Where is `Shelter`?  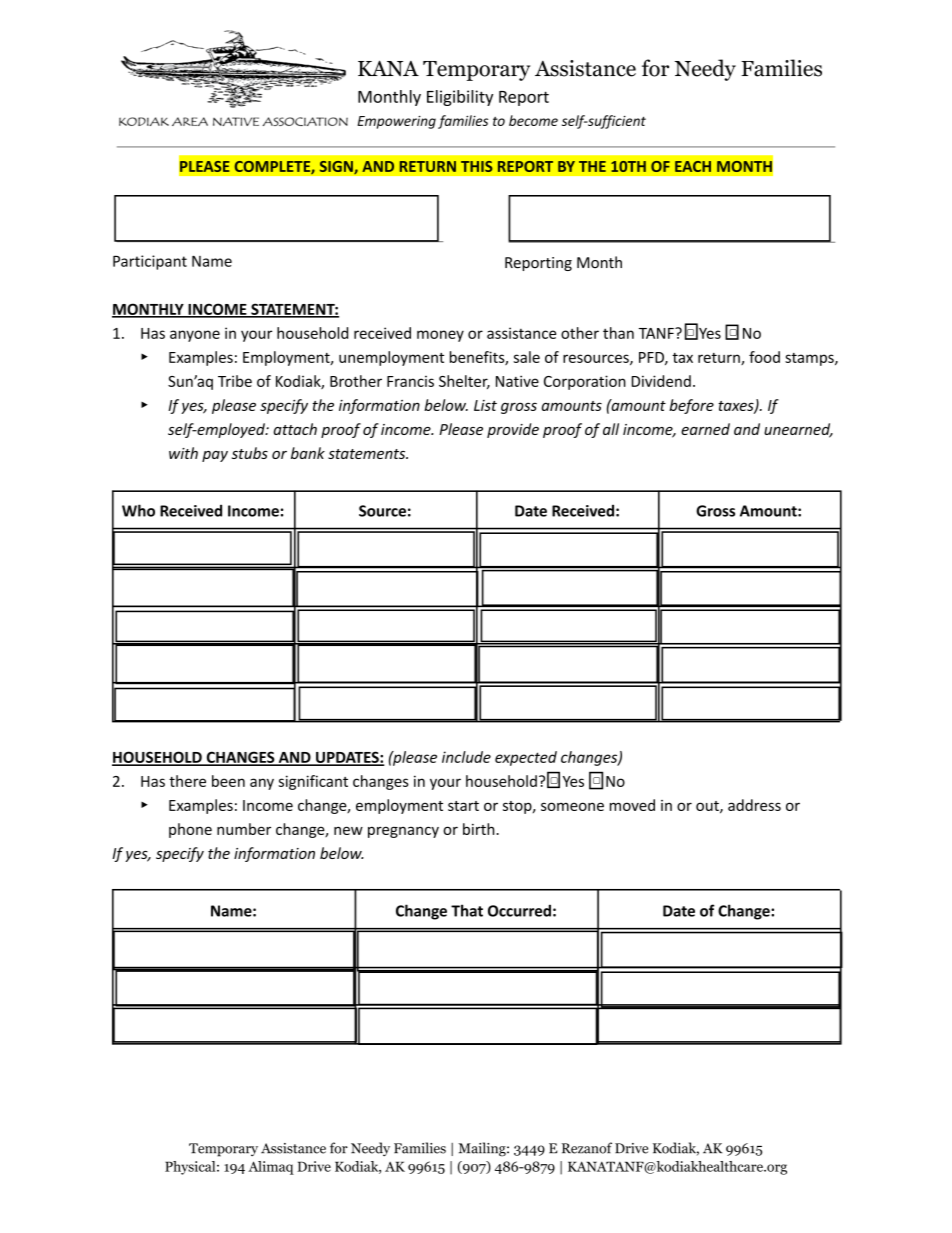 Shelter is located at coordinates (464, 382).
